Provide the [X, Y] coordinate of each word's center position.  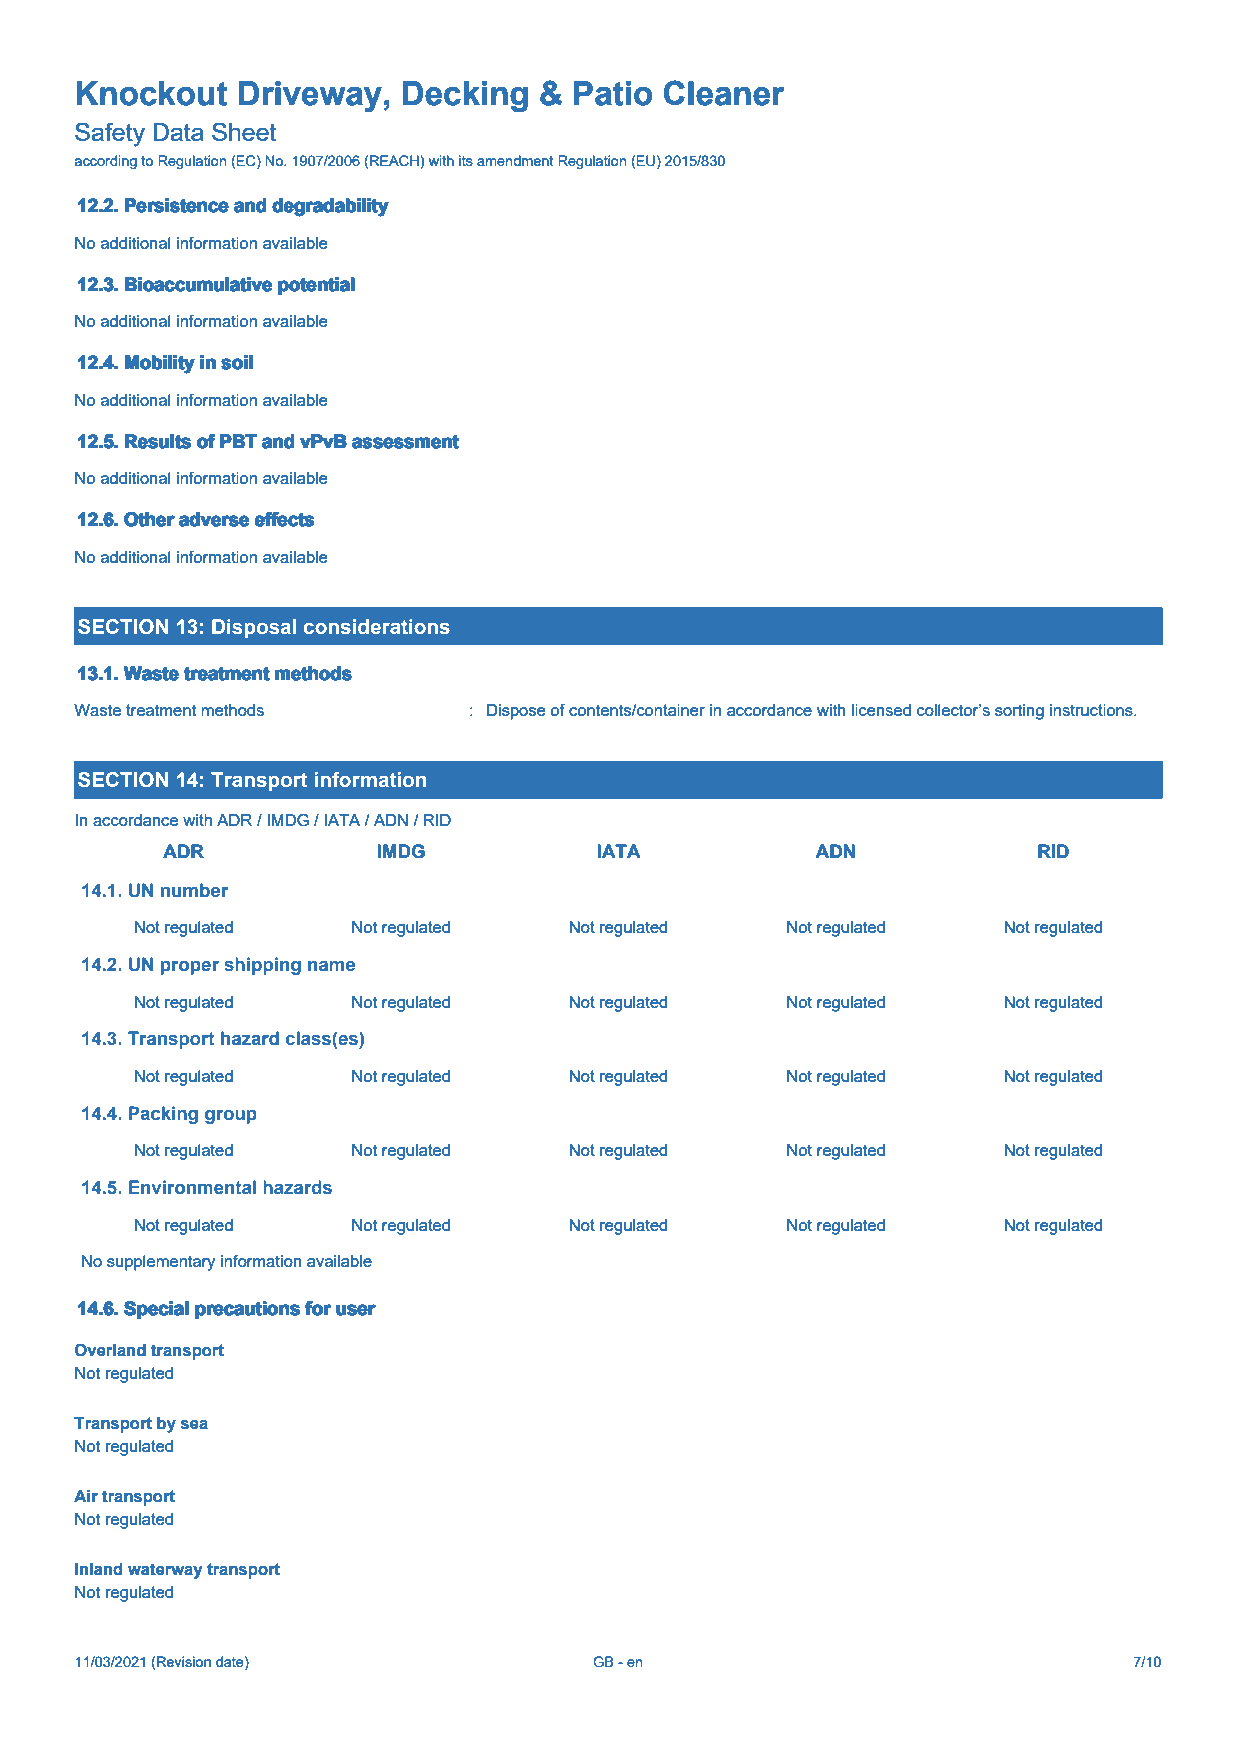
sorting [1019, 712]
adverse [214, 519]
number [195, 890]
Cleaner [724, 93]
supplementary [161, 1263]
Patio [613, 93]
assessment [406, 441]
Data [178, 132]
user [356, 1310]
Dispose [516, 712]
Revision [184, 1661]
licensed [881, 710]
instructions [1092, 710]
